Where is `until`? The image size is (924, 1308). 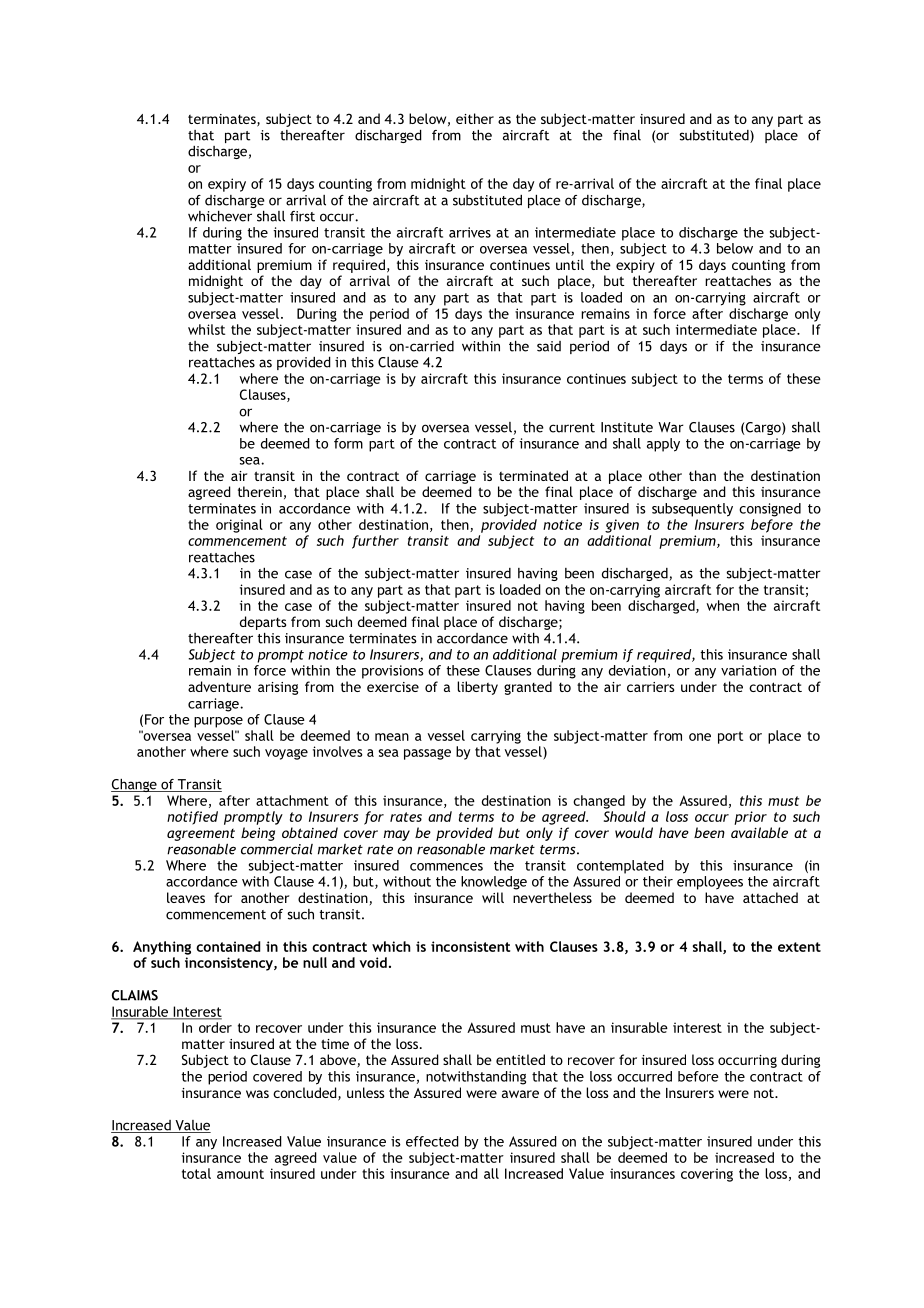
until is located at coordinates (570, 264).
